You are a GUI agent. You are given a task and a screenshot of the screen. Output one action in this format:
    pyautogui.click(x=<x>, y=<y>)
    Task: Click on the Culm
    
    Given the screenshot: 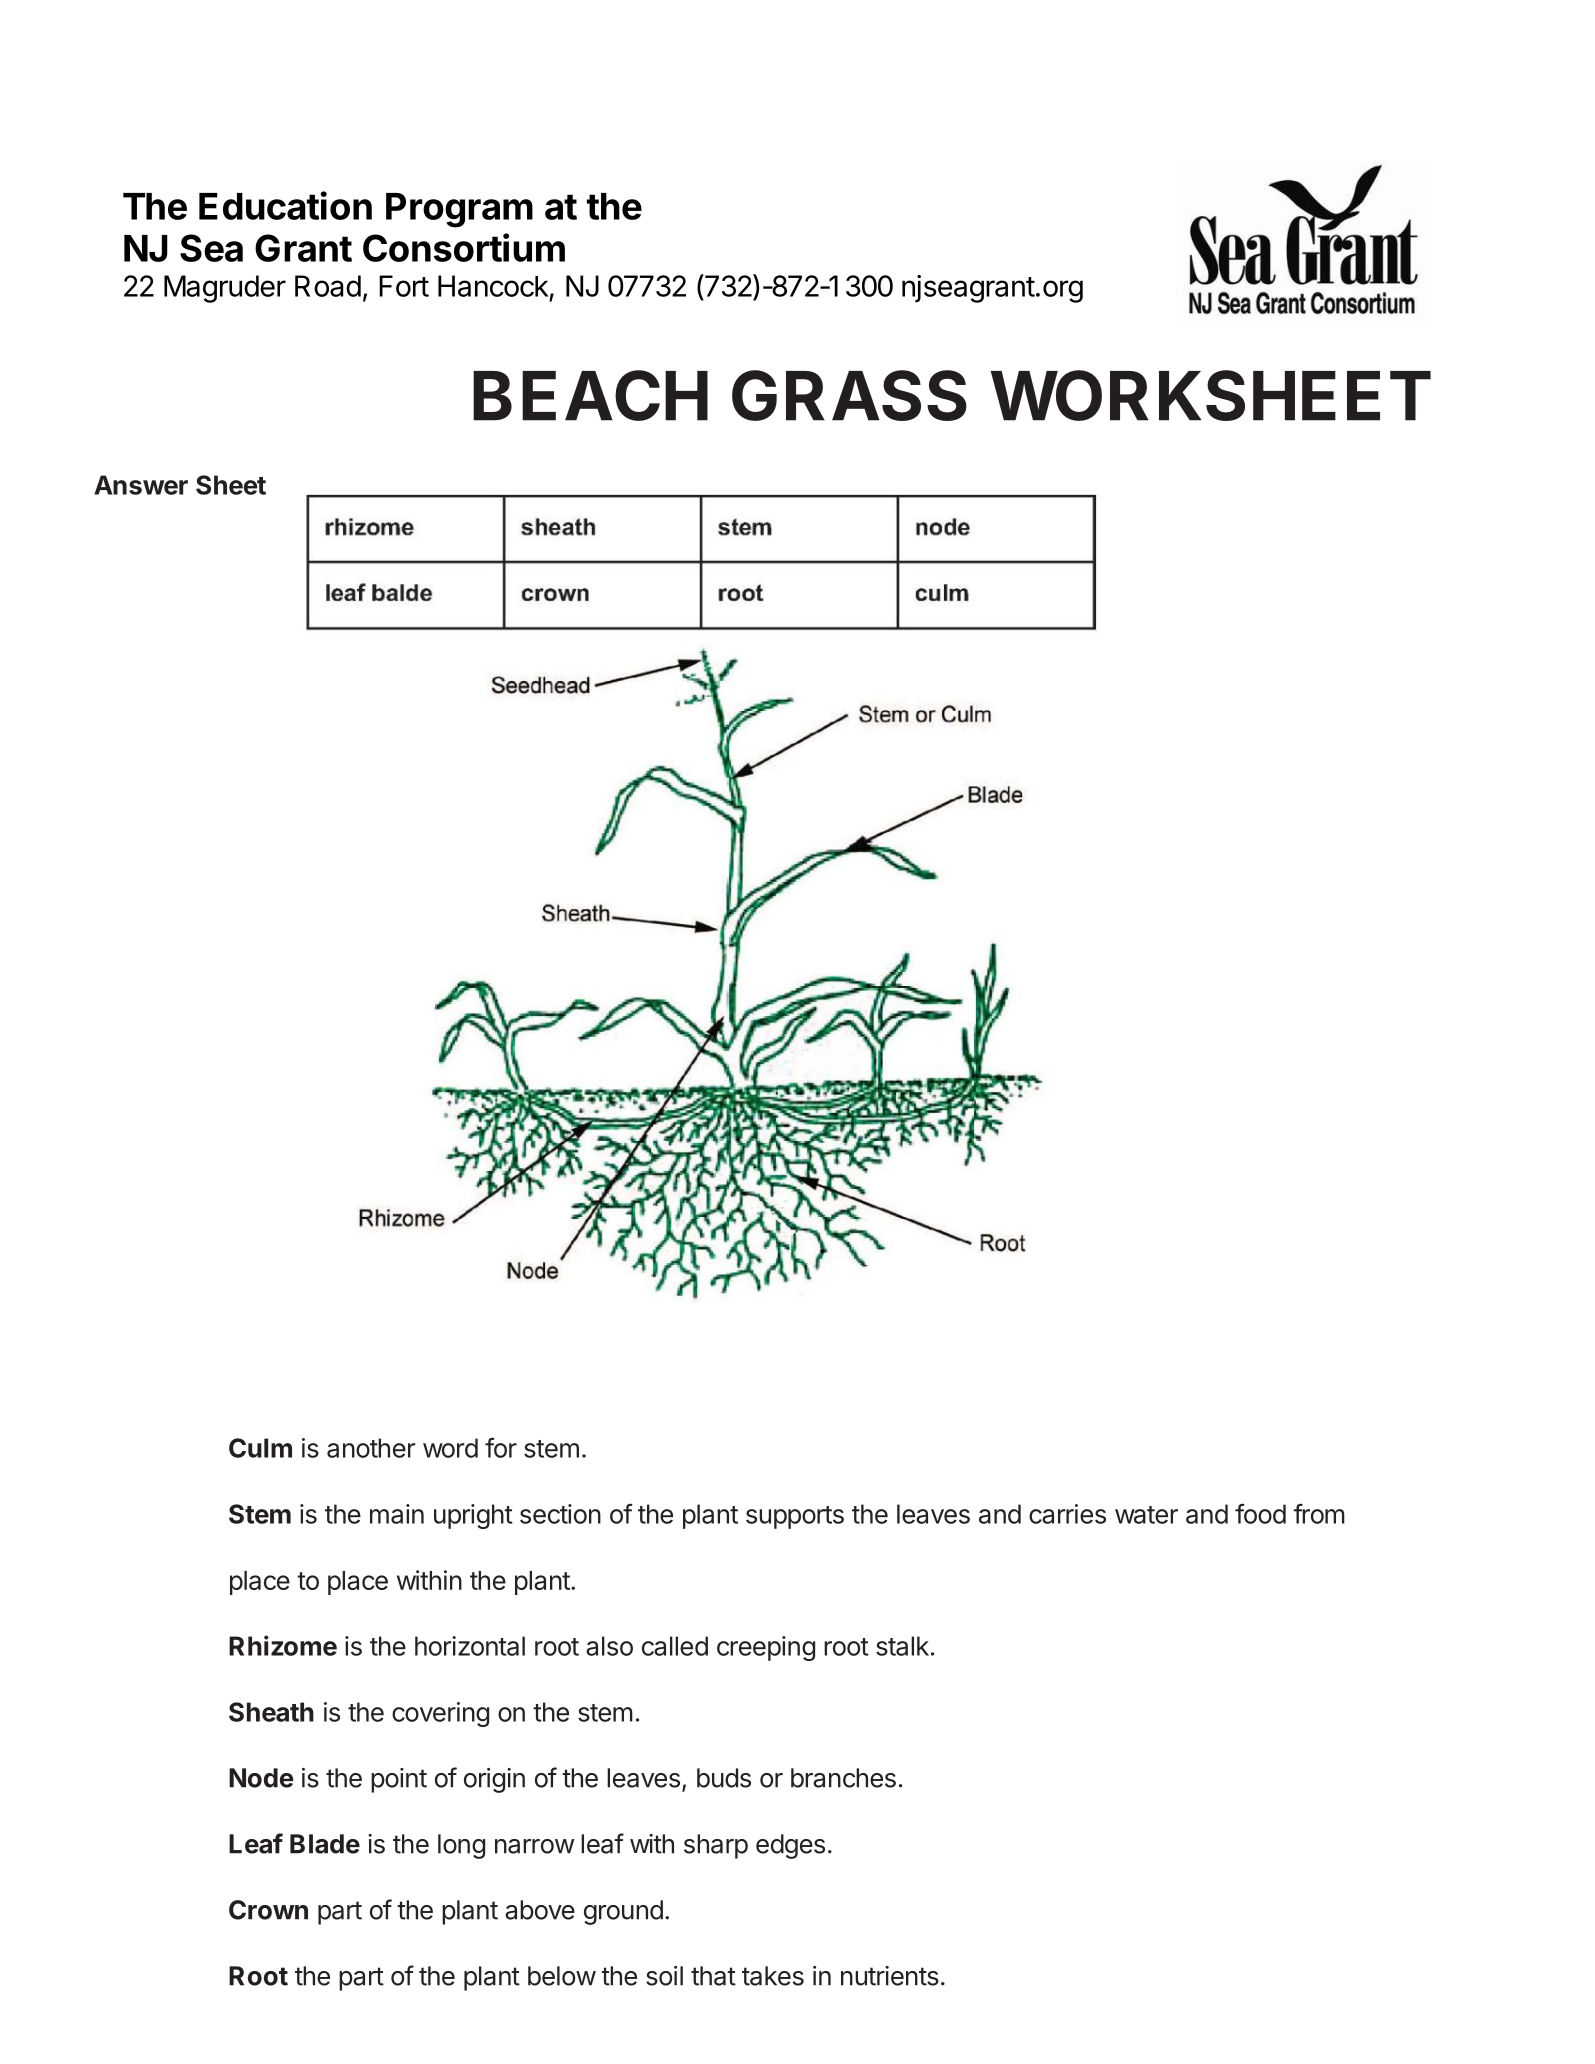 What is the action you would take?
    pyautogui.click(x=260, y=1448)
